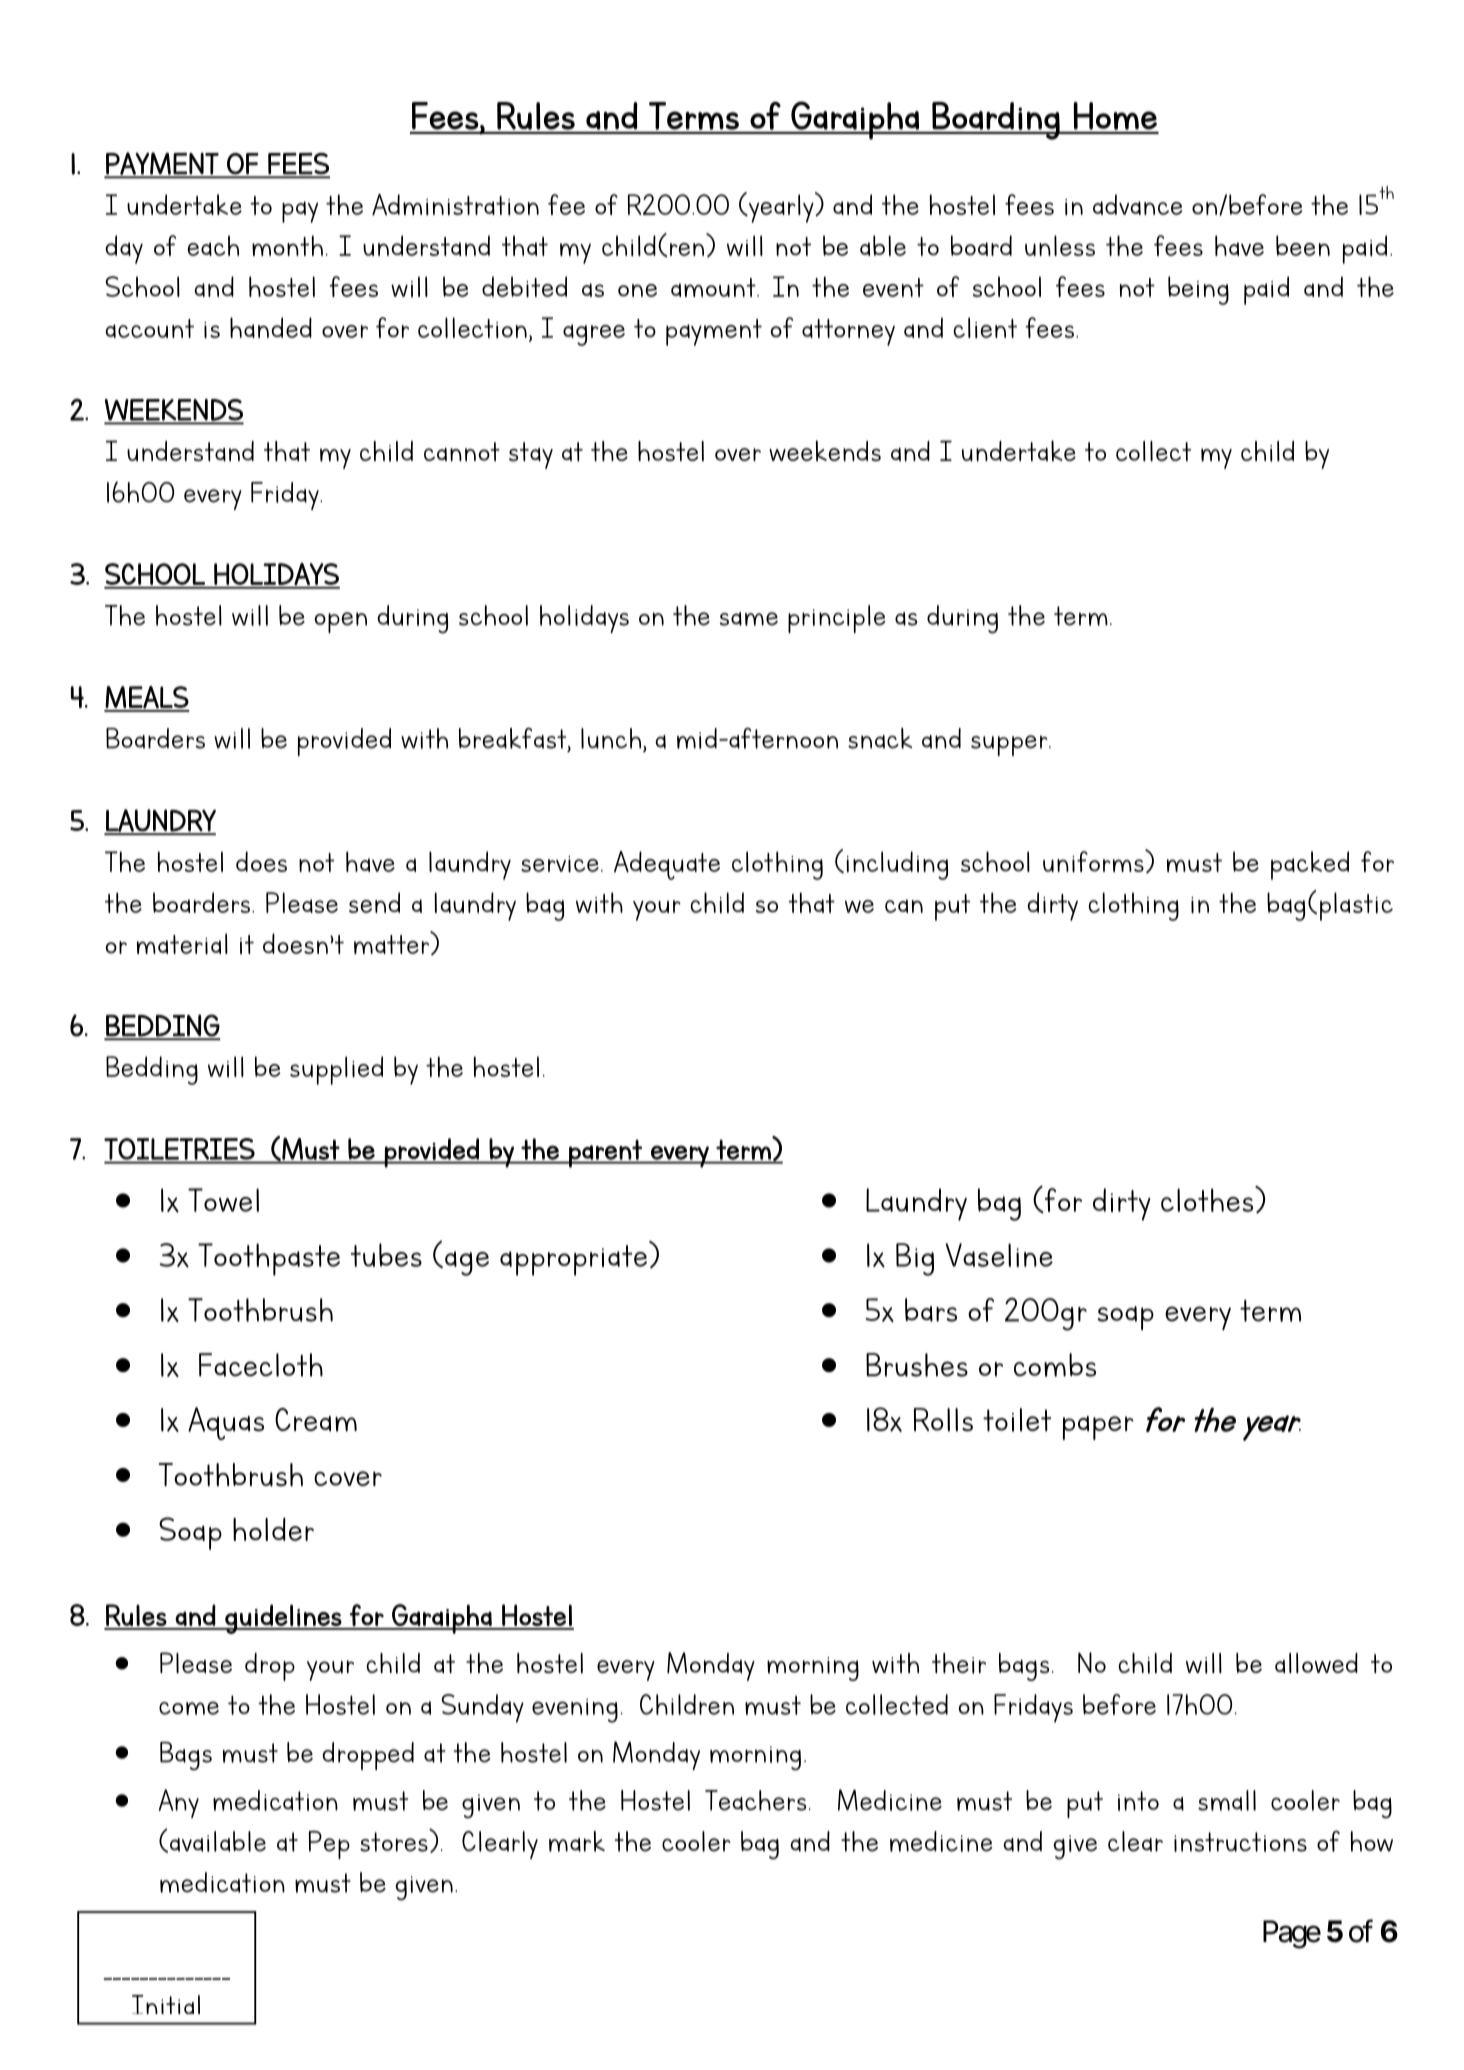 The height and width of the page is (2070, 1464). What do you see at coordinates (1098, 1428) in the page?
I see `paper` at bounding box center [1098, 1428].
